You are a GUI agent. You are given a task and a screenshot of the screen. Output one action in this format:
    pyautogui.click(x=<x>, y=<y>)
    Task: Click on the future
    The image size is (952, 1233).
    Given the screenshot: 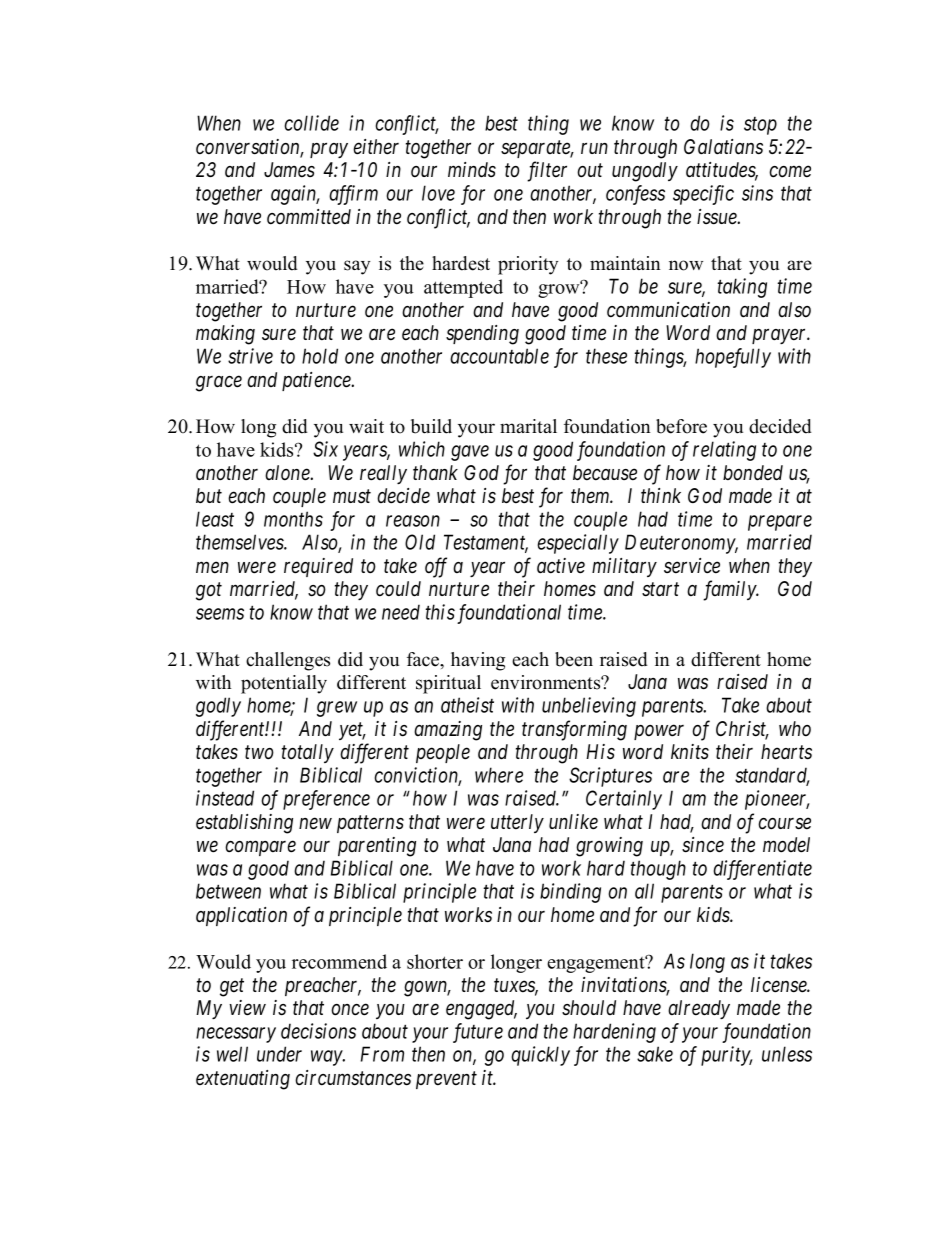 What is the action you would take?
    pyautogui.click(x=478, y=1033)
